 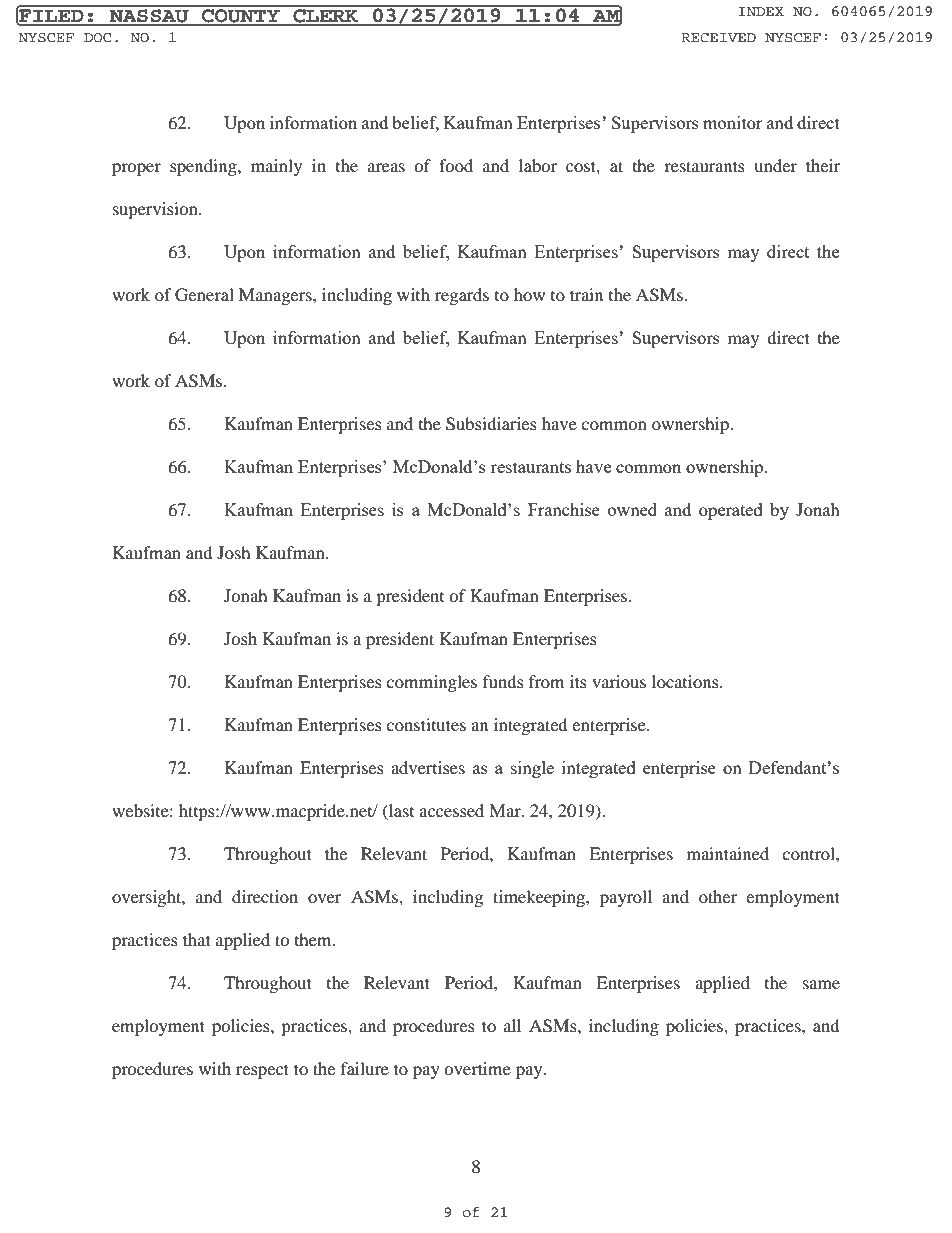 What do you see at coordinates (262, 1071) in the screenshot?
I see `respect` at bounding box center [262, 1071].
